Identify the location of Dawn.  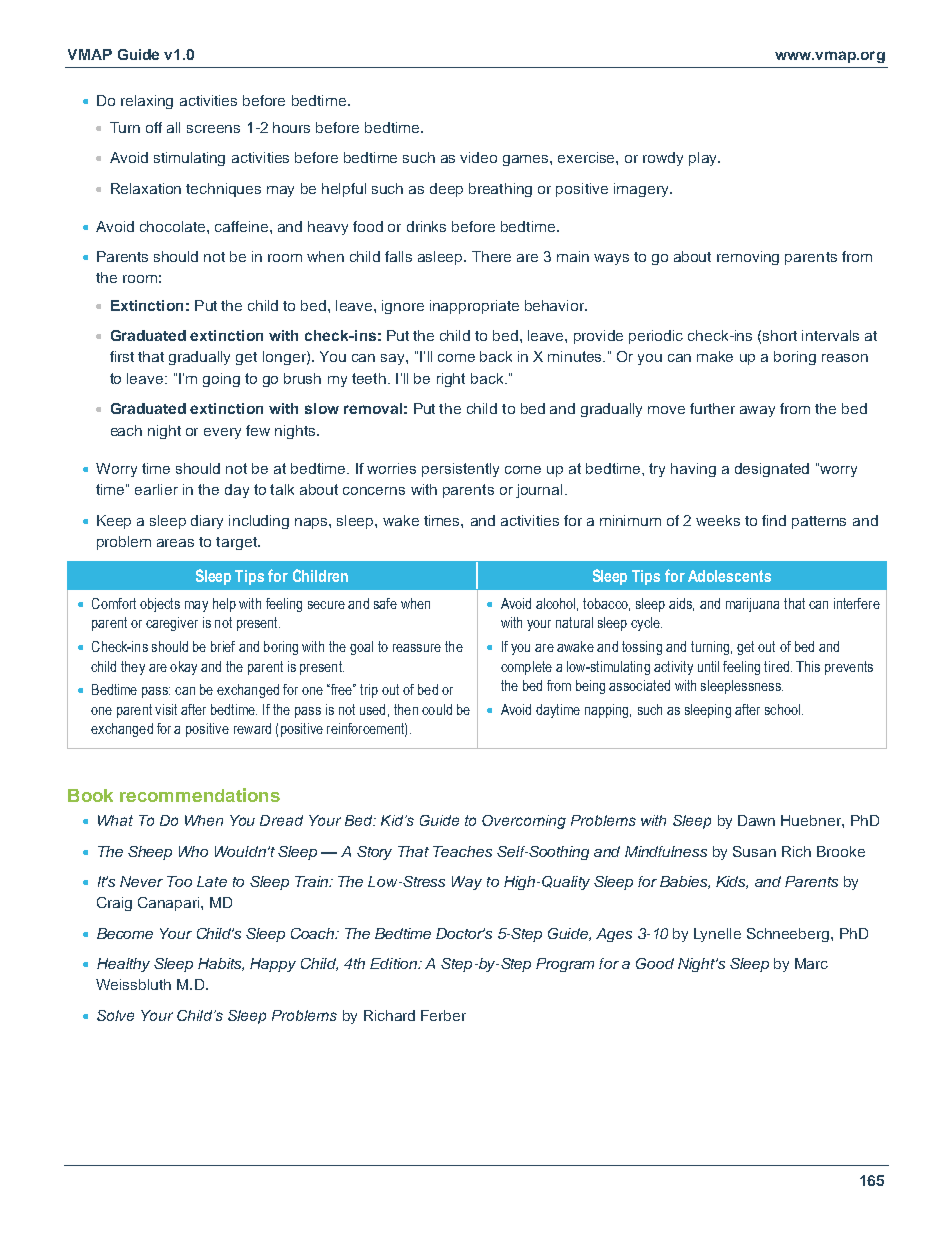
(756, 820).
